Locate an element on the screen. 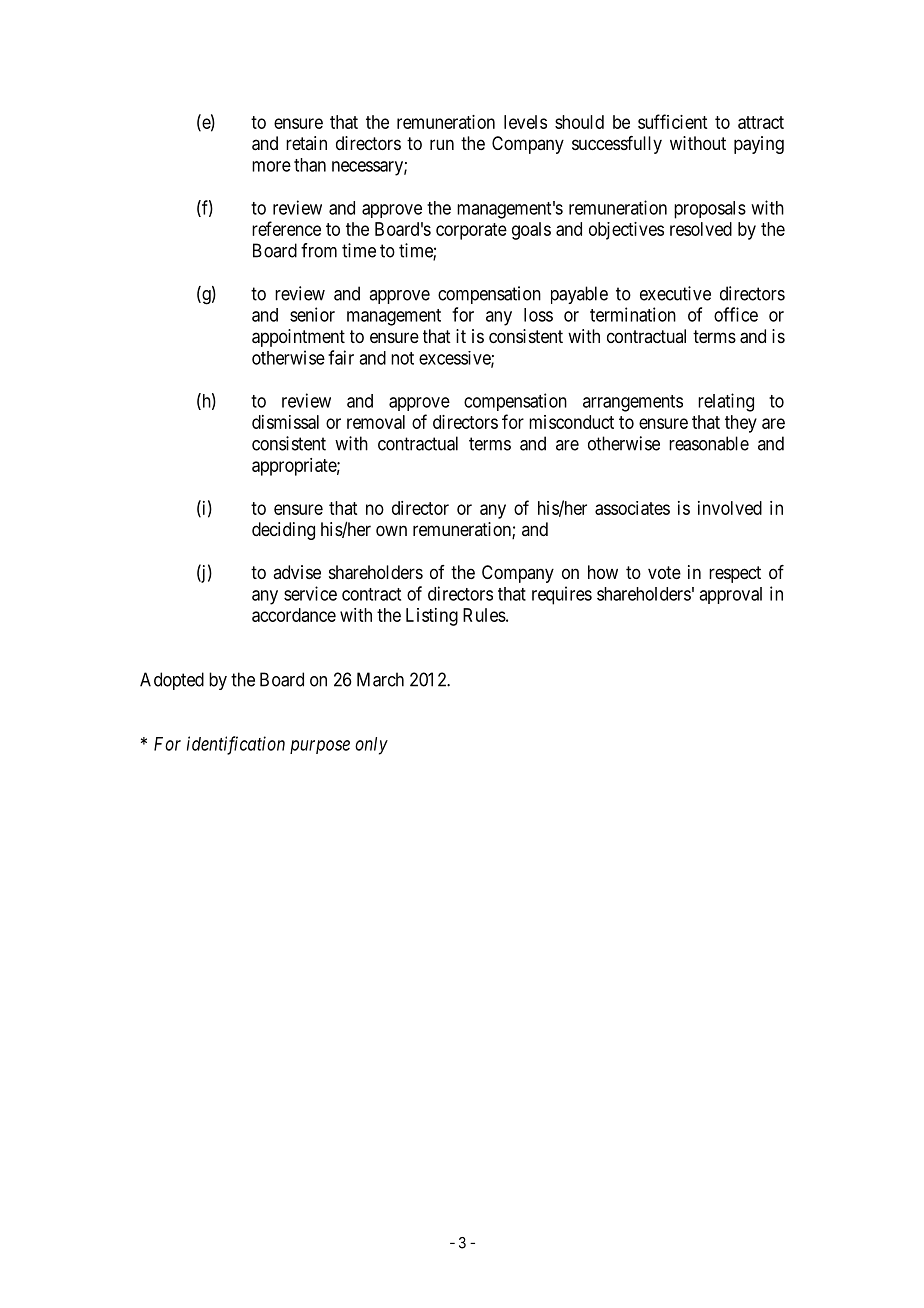 This screenshot has height=1308, width=924. Rules is located at coordinates (484, 615).
